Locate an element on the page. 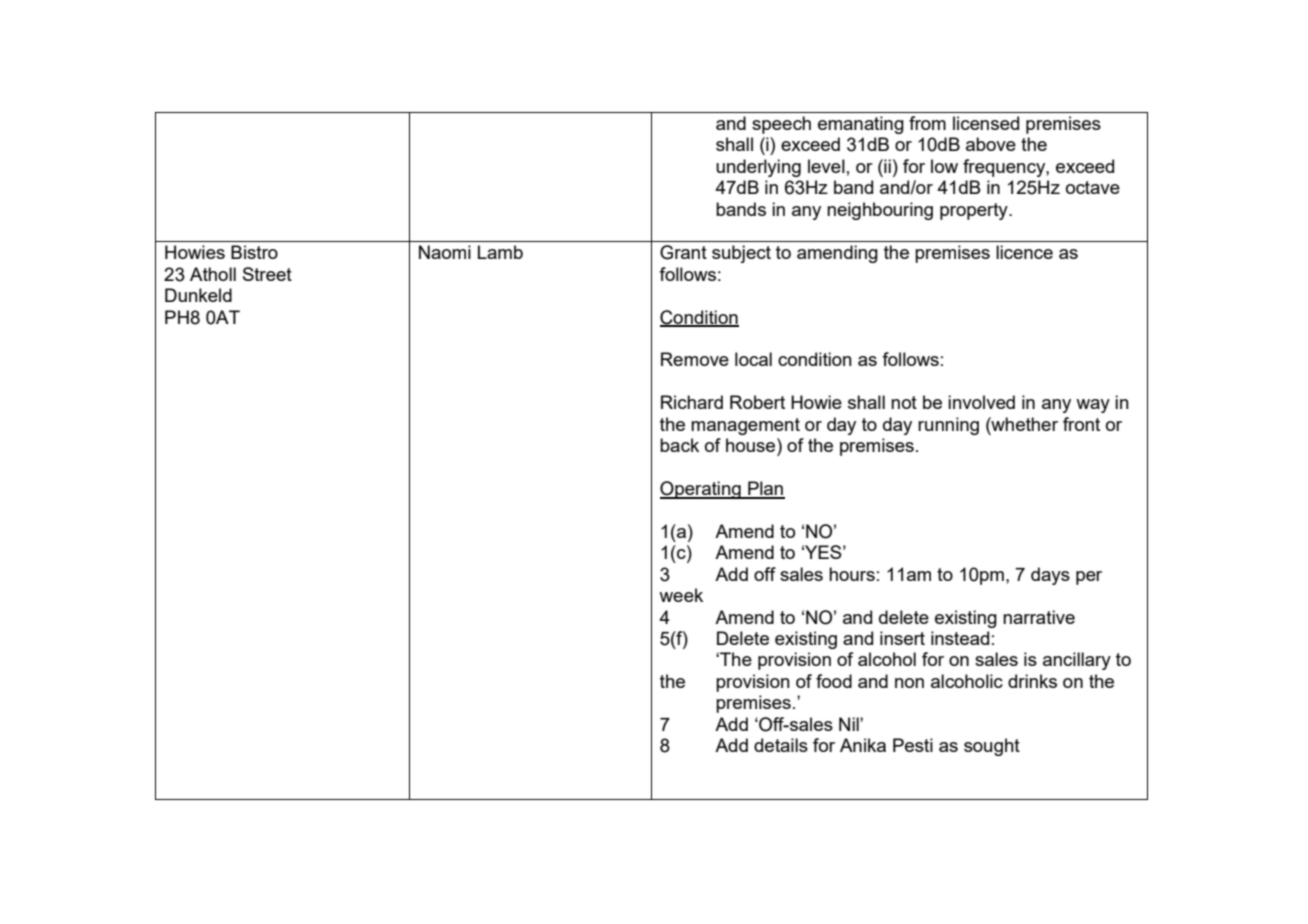 The width and height of the image is (1308, 924). underlying is located at coordinates (758, 168).
